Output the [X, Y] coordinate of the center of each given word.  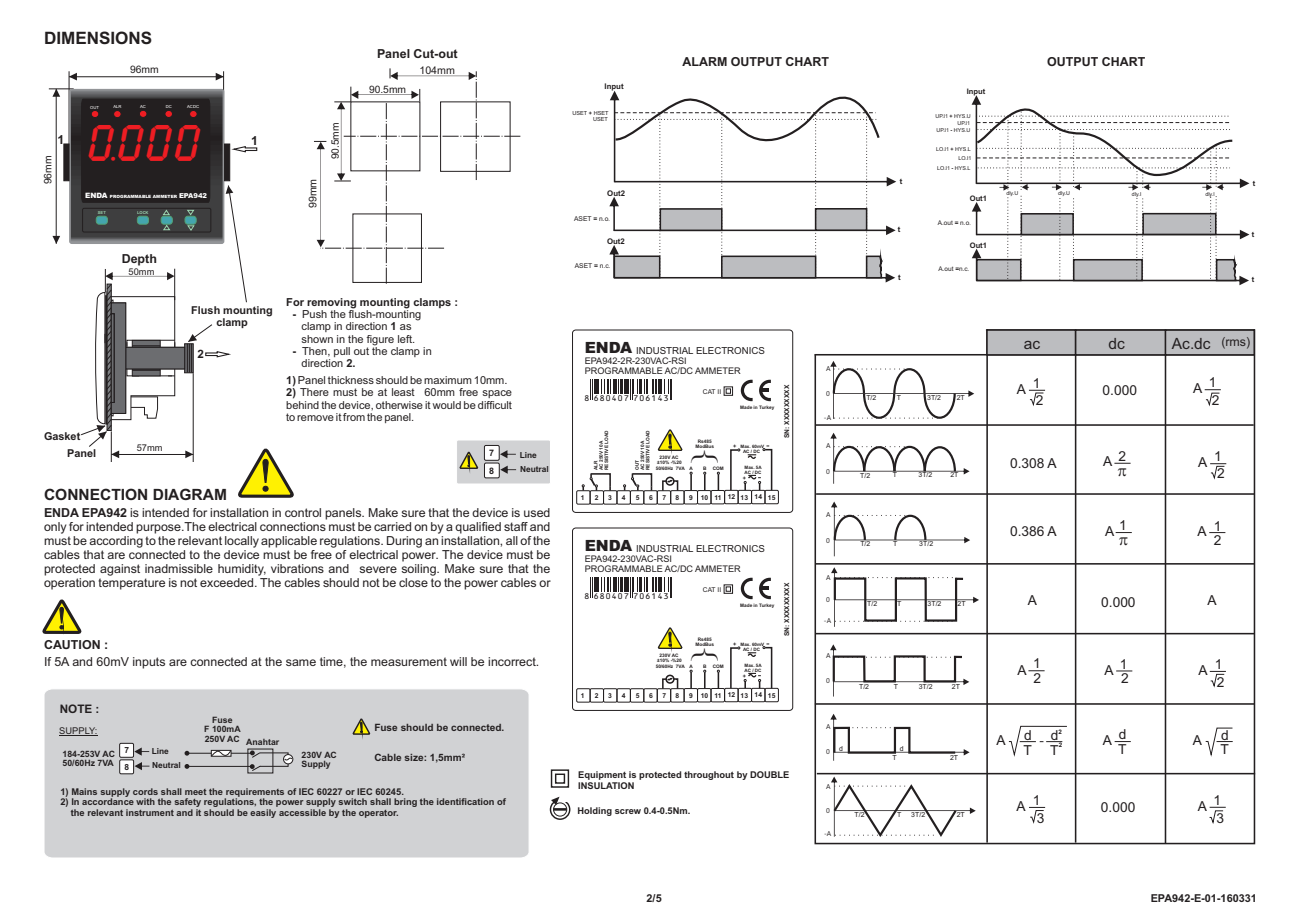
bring [405, 802]
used [537, 512]
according [116, 540]
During [404, 542]
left [406, 339]
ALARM [704, 61]
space [497, 394]
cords [145, 791]
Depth [139, 260]
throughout [709, 775]
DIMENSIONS [98, 38]
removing [331, 303]
